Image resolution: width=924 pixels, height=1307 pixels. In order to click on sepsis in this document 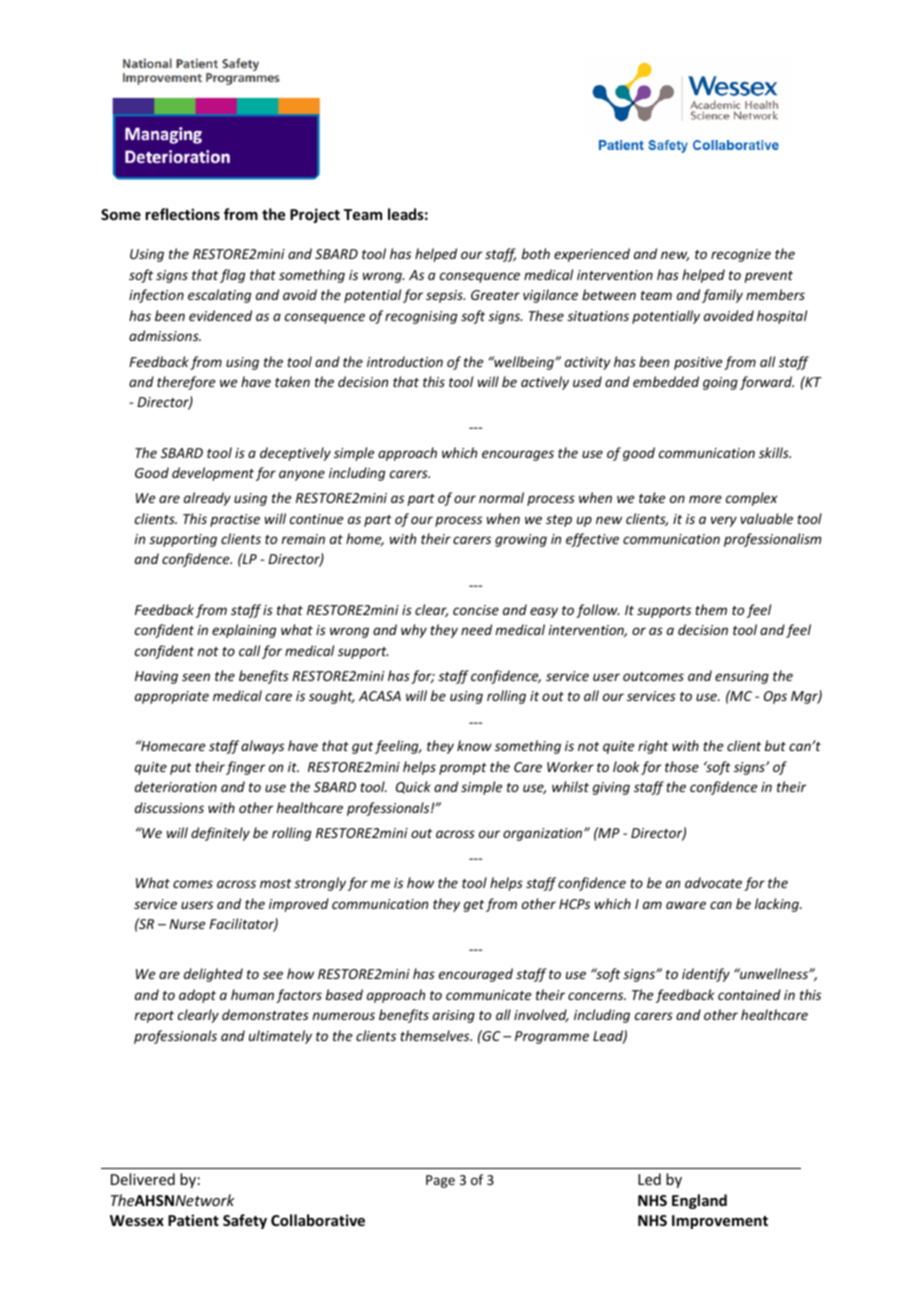, I will do `click(445, 296)`.
